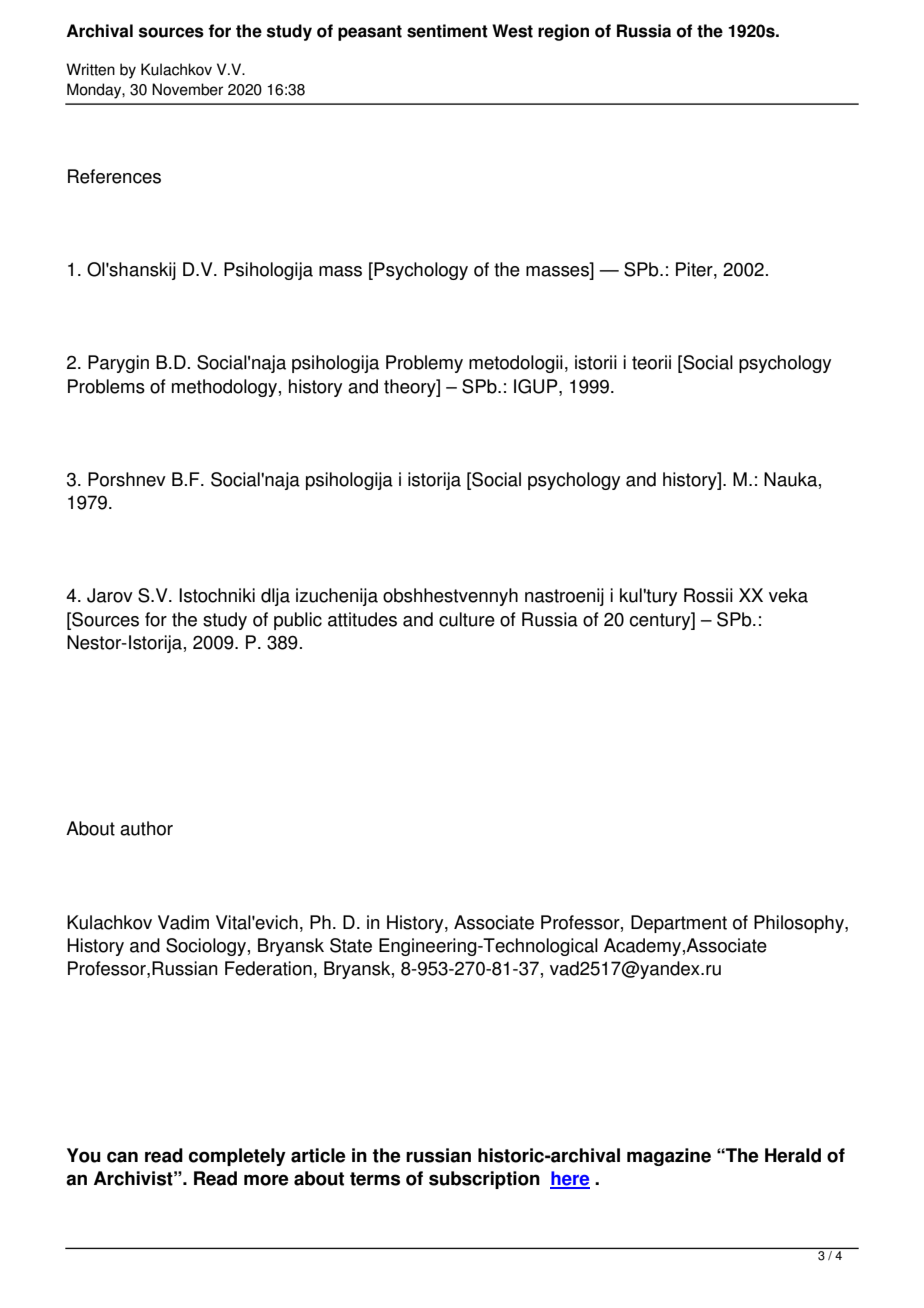  Describe the element at coordinates (563, 32) in the page. I see `region` at that location.
